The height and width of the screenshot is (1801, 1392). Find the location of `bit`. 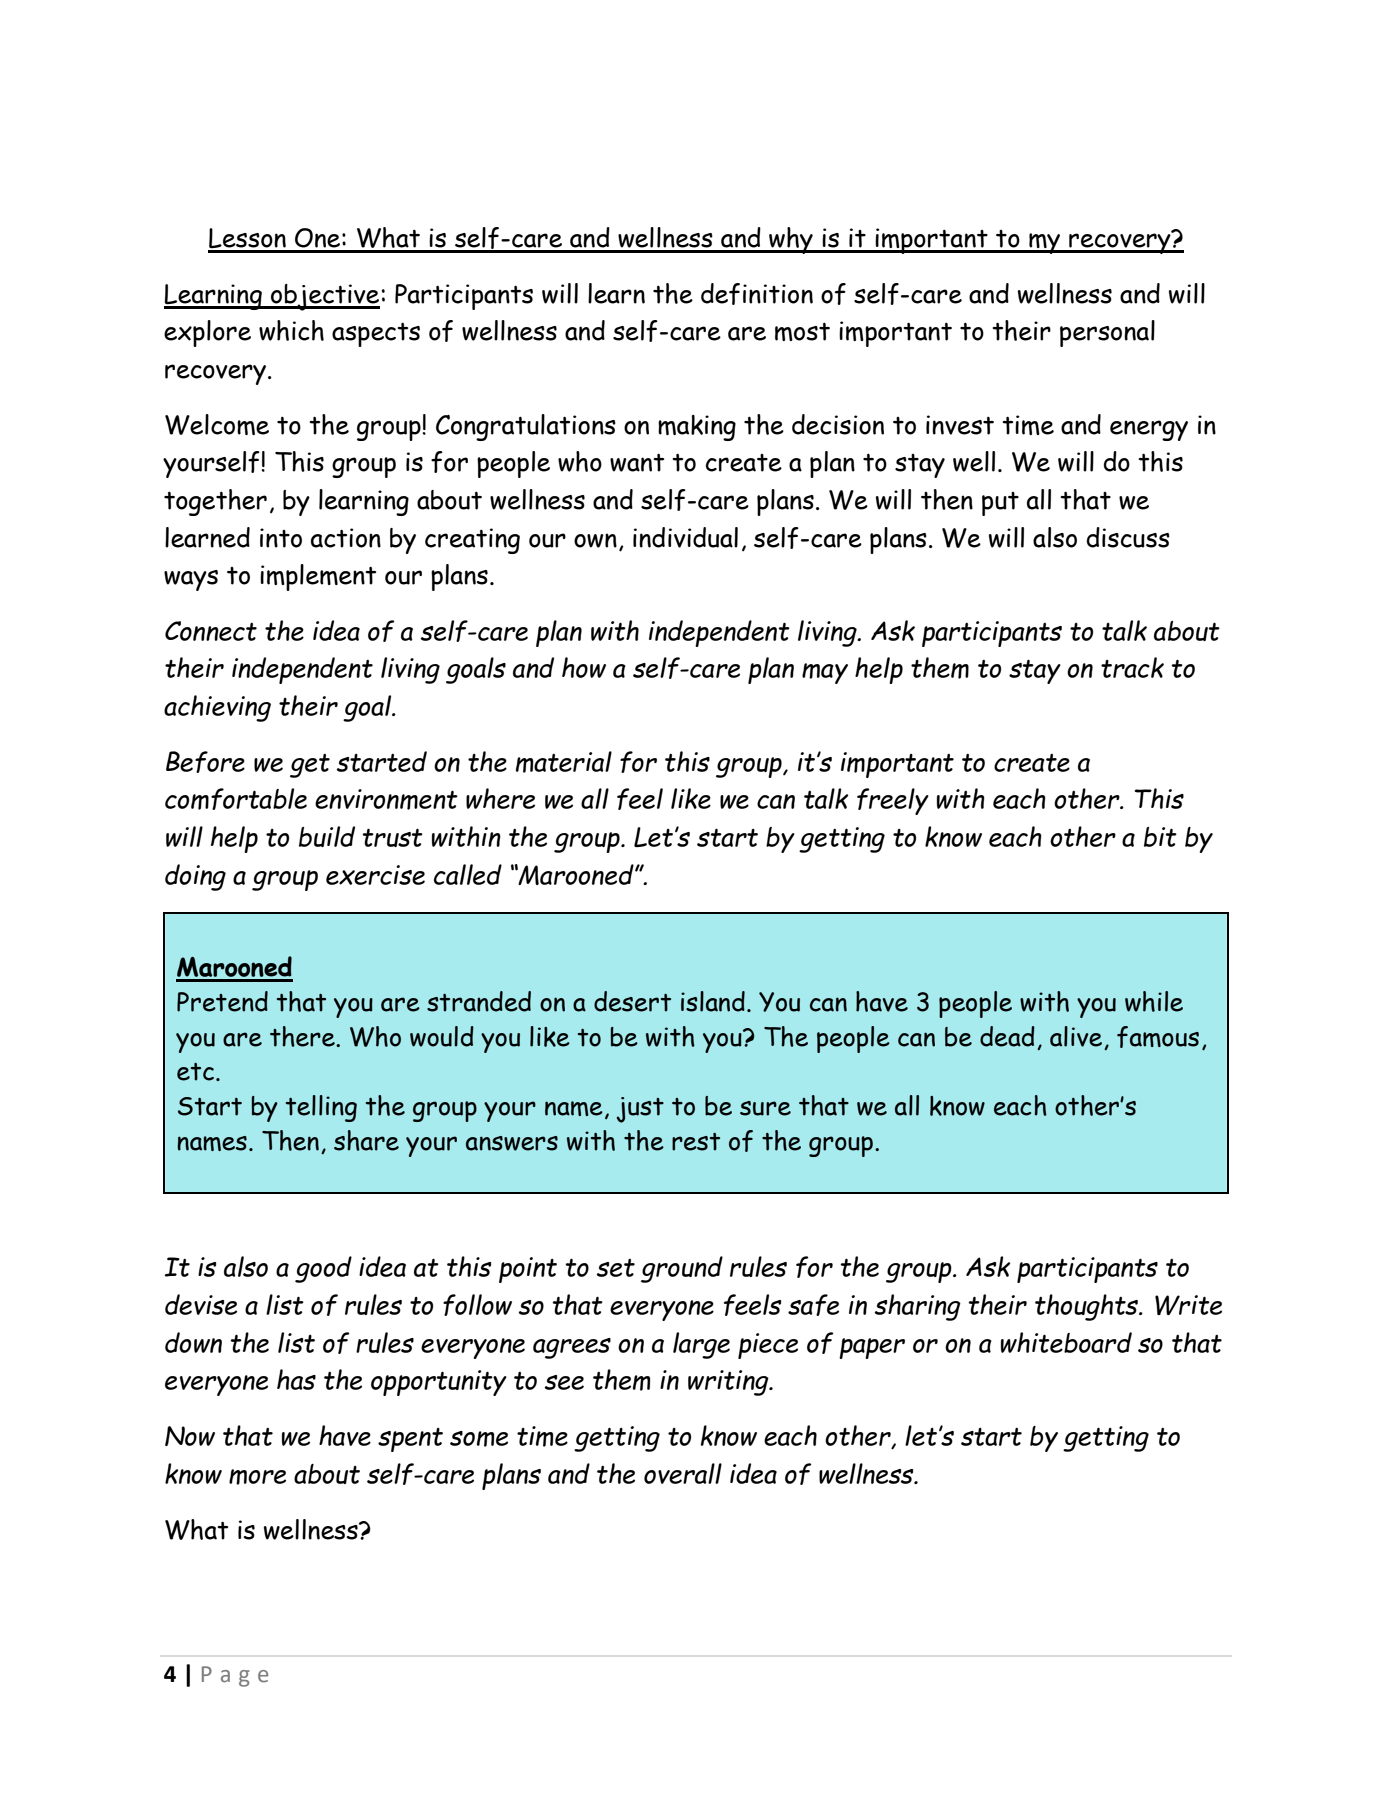

bit is located at coordinates (1160, 837).
